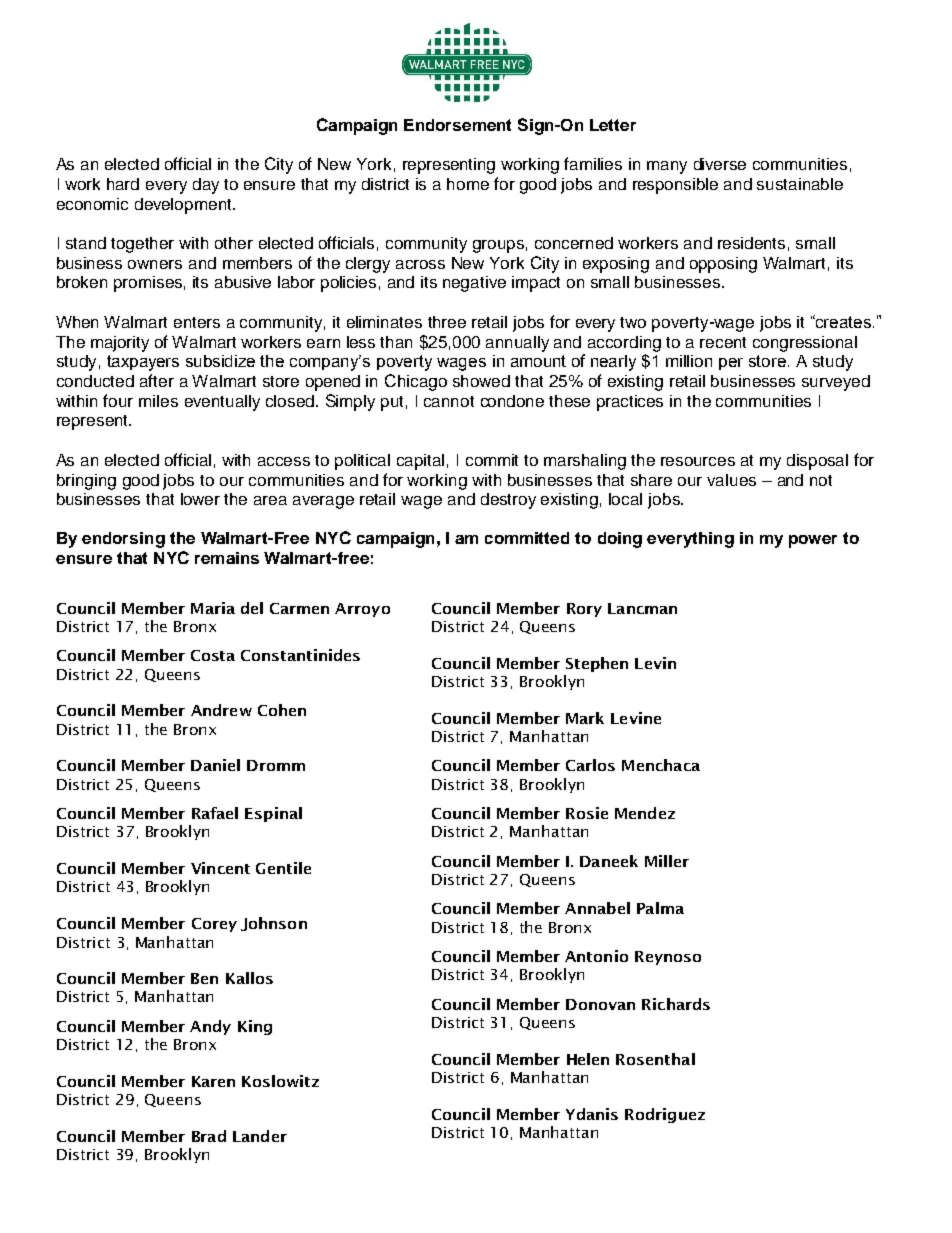 The image size is (952, 1233). I want to click on Arroyo, so click(362, 610).
